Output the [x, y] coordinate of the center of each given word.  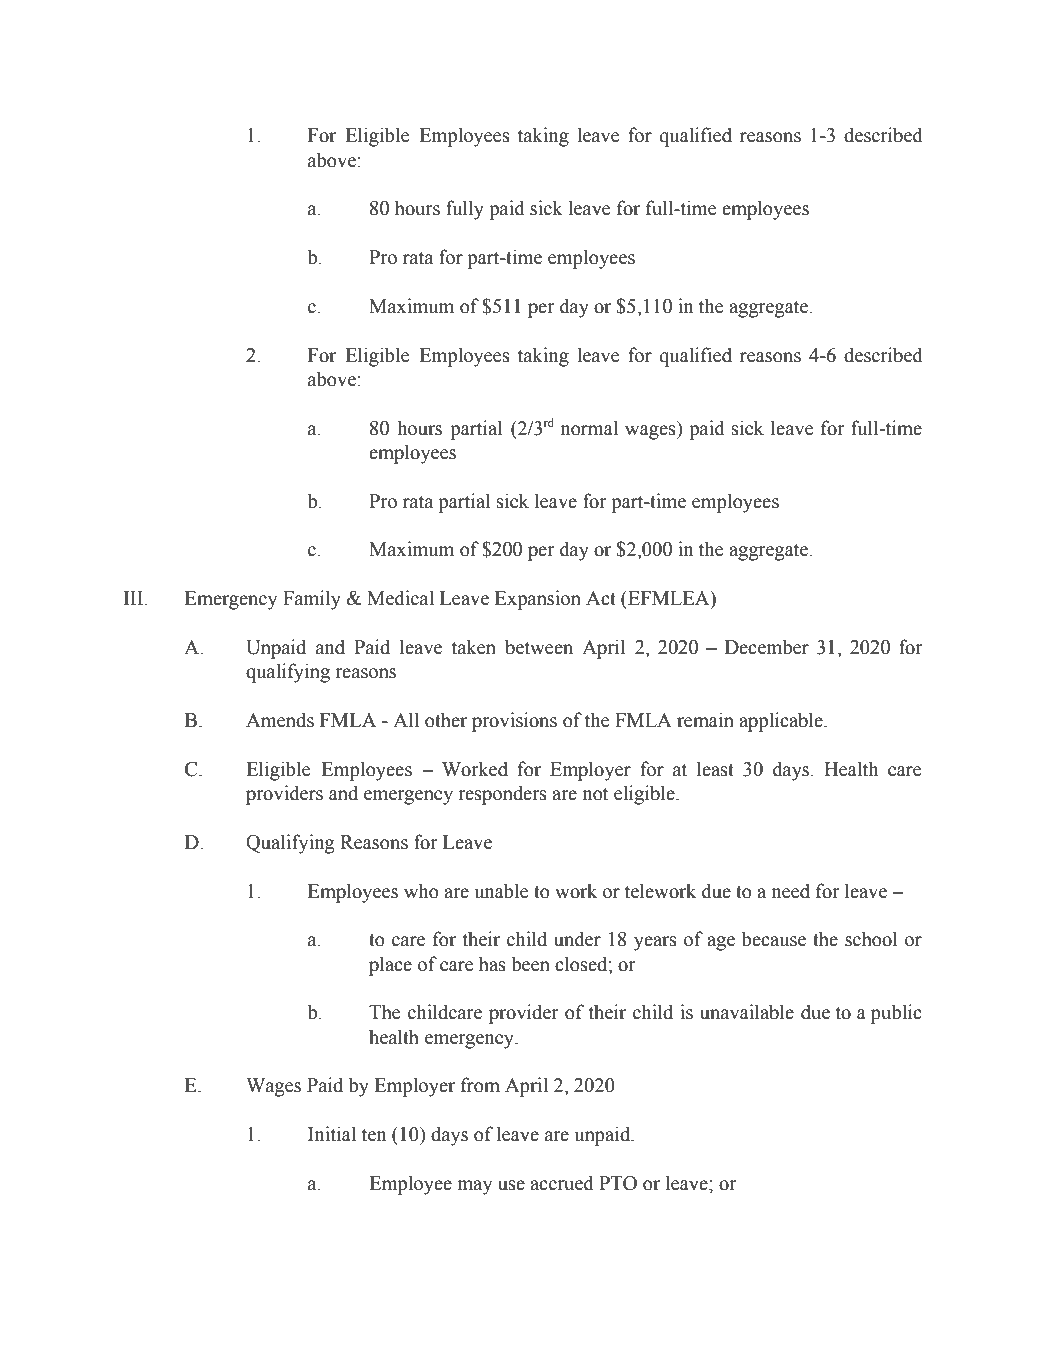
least [715, 769]
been [530, 964]
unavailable [747, 1012]
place [390, 966]
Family [312, 600]
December [767, 647]
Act [601, 598]
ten [374, 1135]
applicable [782, 722]
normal [589, 428]
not [595, 794]
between [539, 647]
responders [502, 795]
